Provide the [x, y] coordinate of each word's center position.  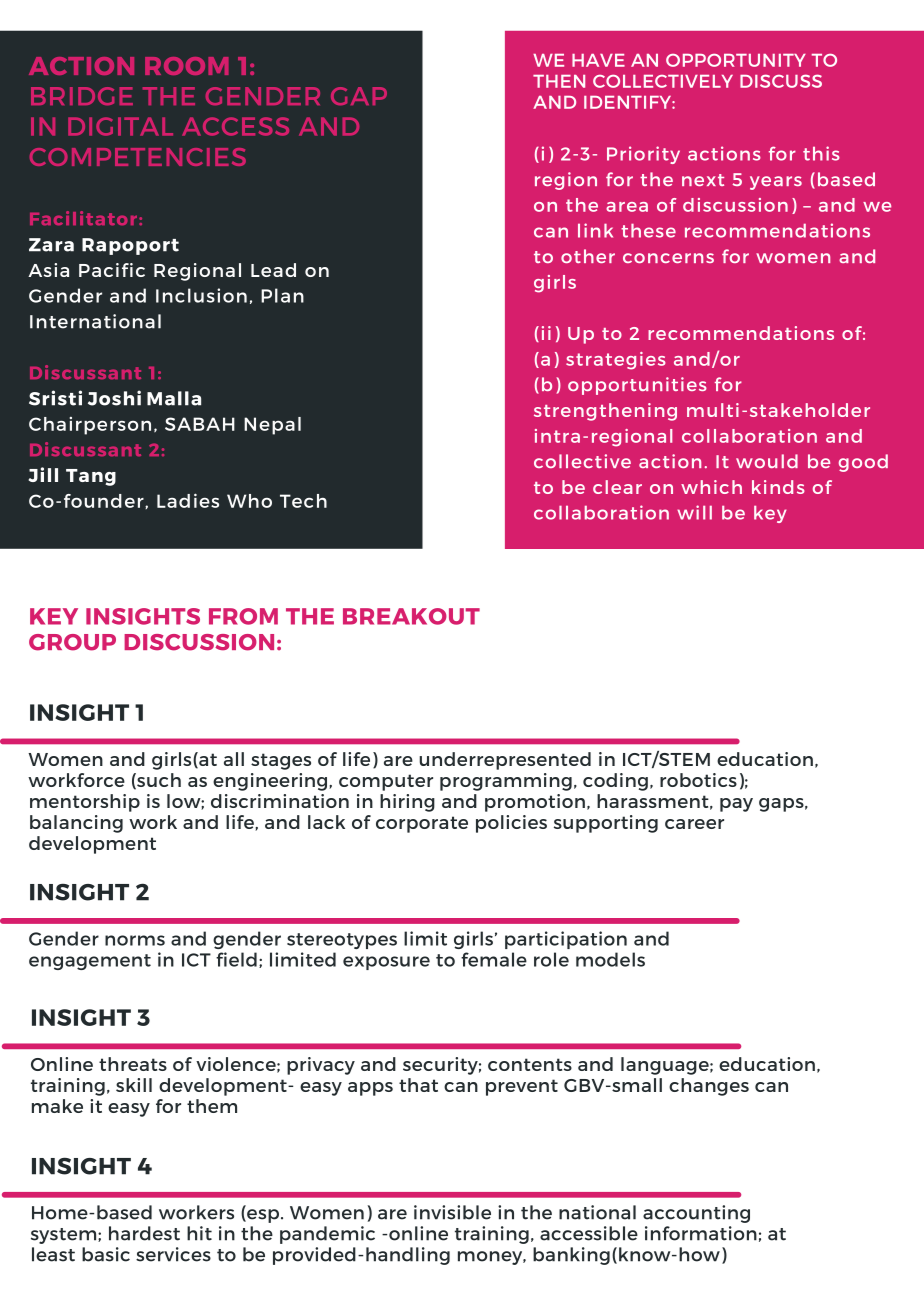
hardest [144, 1233]
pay [736, 805]
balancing [76, 824]
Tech [303, 501]
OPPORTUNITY [736, 60]
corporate [422, 824]
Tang [91, 477]
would [767, 461]
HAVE [598, 60]
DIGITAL [120, 126]
